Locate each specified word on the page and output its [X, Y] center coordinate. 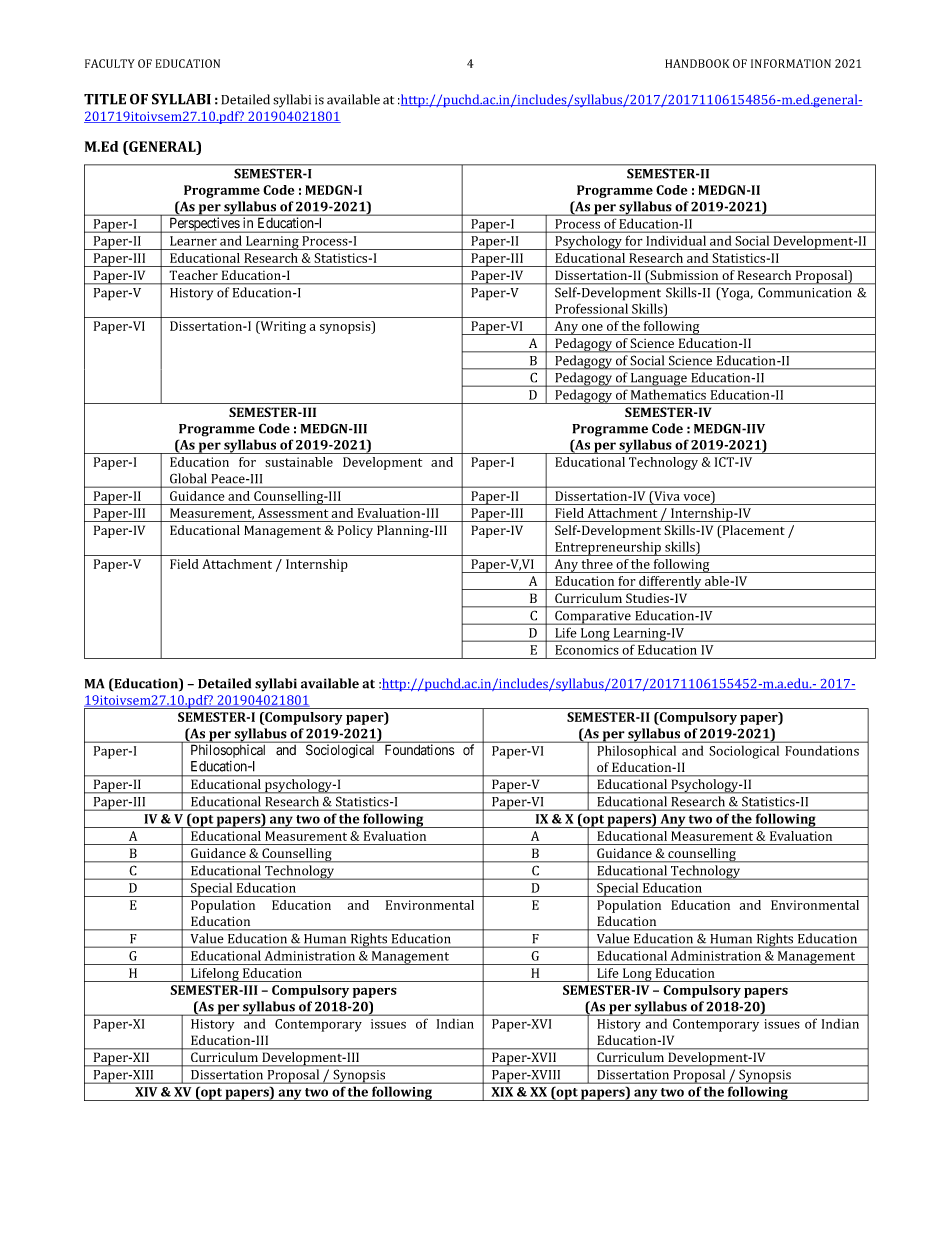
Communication [804, 292]
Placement [752, 531]
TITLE [105, 99]
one [592, 327]
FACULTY [110, 63]
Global [188, 478]
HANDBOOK [697, 63]
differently [670, 583]
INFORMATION [791, 63]
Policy [355, 531]
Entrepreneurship [608, 548]
